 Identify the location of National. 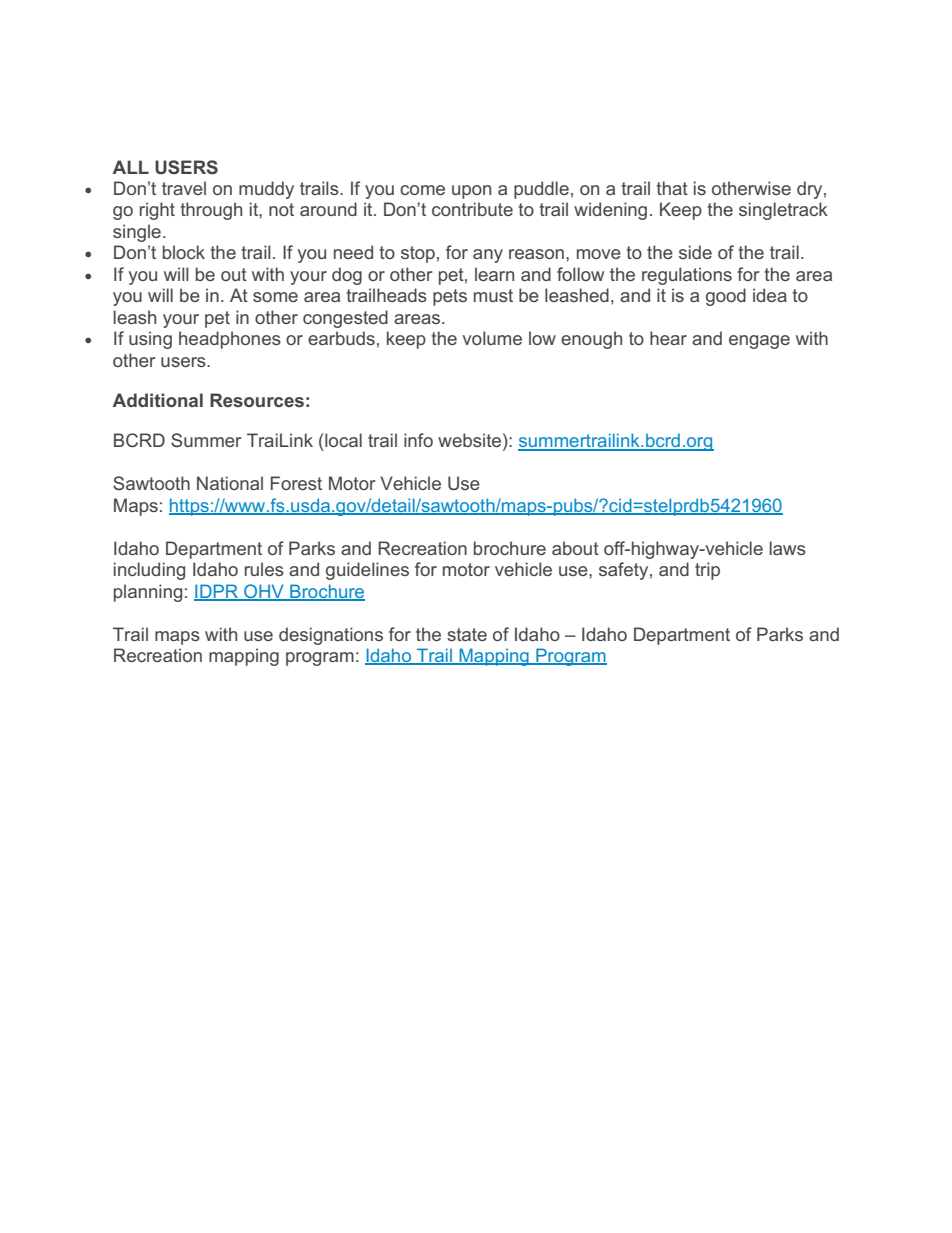
(230, 483).
